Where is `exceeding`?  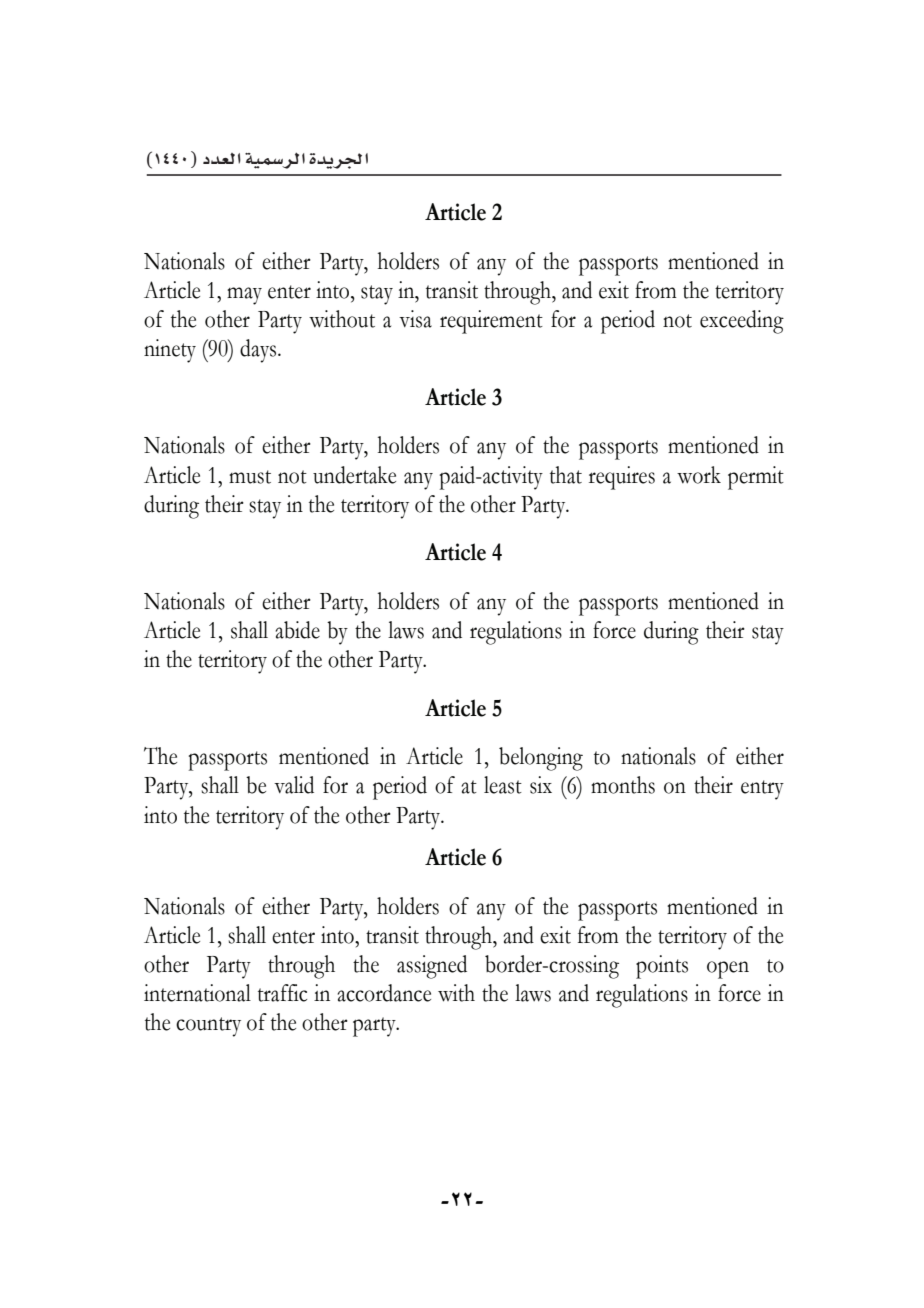
exceeding is located at coordinates (742, 322).
